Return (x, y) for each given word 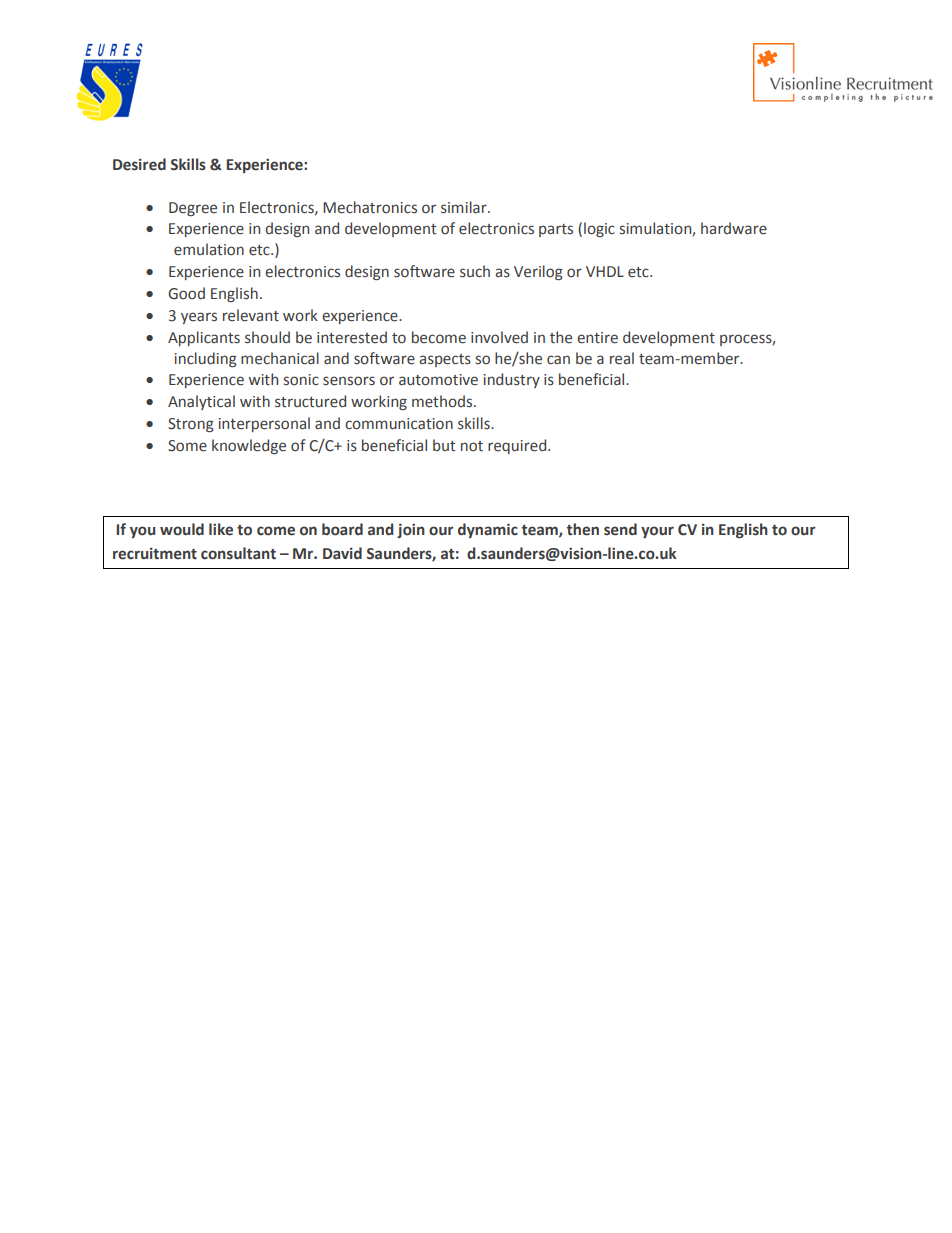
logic (599, 229)
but (444, 445)
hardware (734, 228)
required (518, 446)
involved (499, 337)
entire (597, 338)
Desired (139, 164)
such (475, 271)
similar (465, 207)
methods (443, 401)
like (221, 529)
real (622, 358)
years (199, 318)
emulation (209, 249)
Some (187, 446)
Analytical (201, 402)
